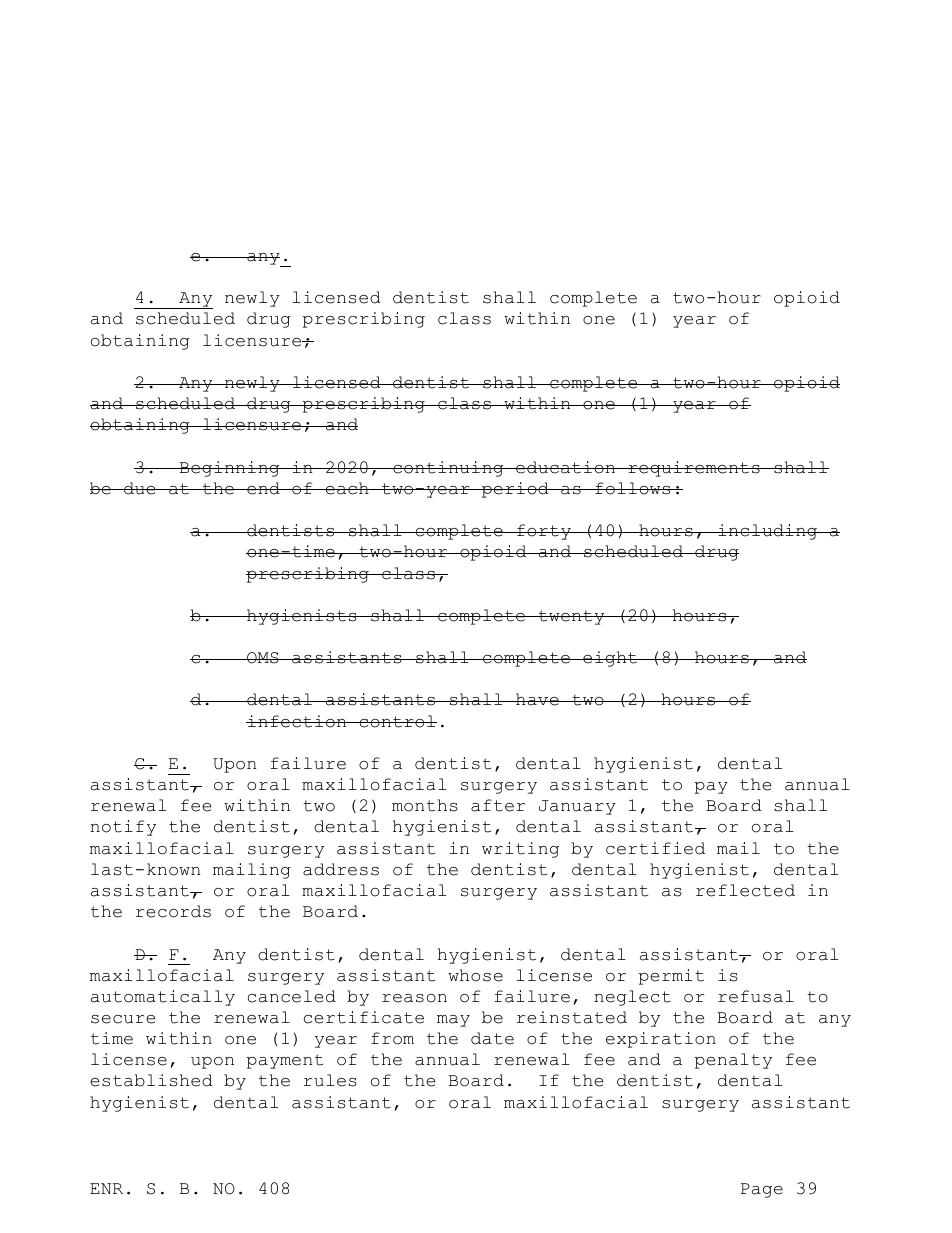  What do you see at coordinates (453, 1021) in the screenshot?
I see `may` at bounding box center [453, 1021].
